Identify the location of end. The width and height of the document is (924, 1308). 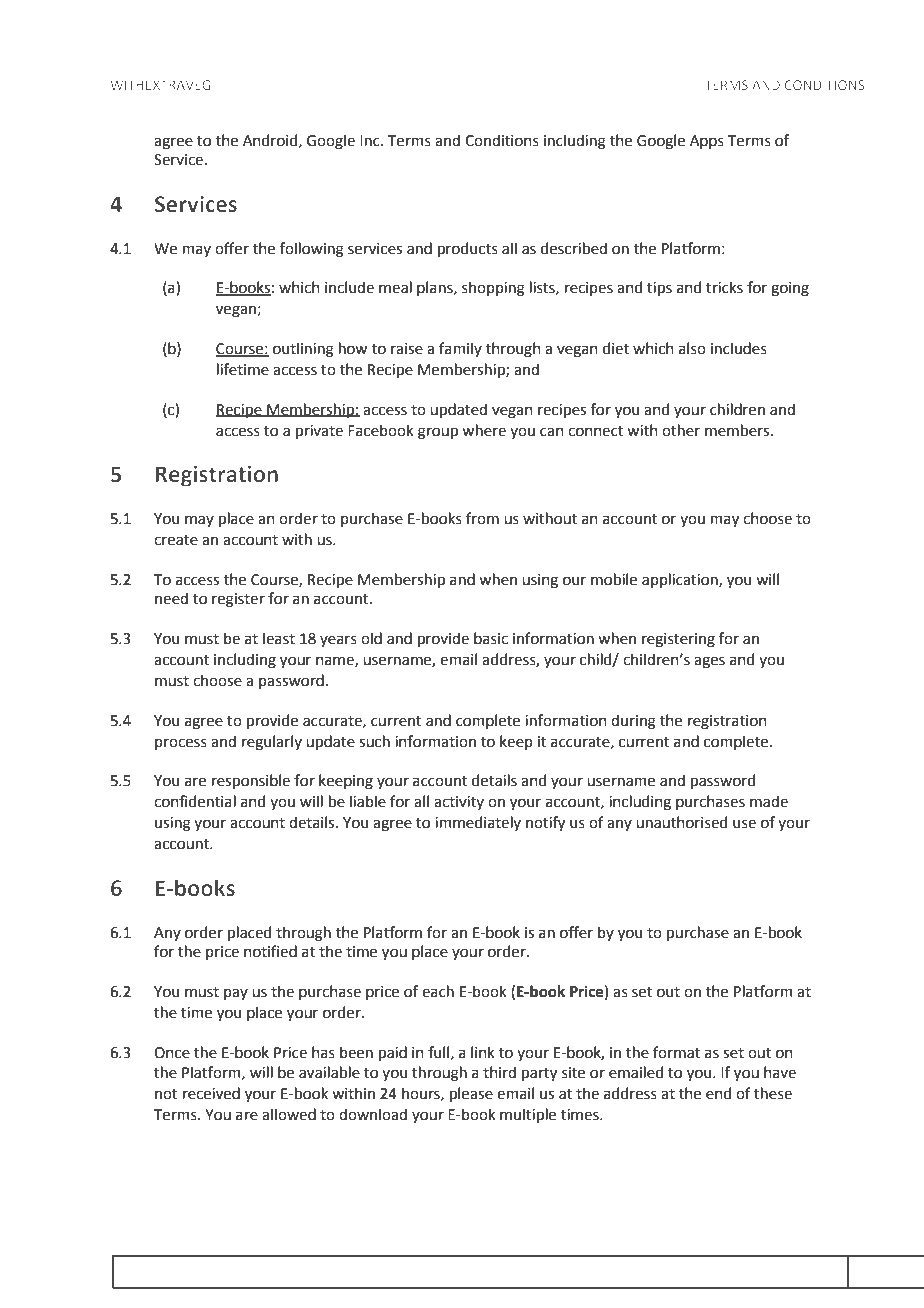
(718, 1093).
